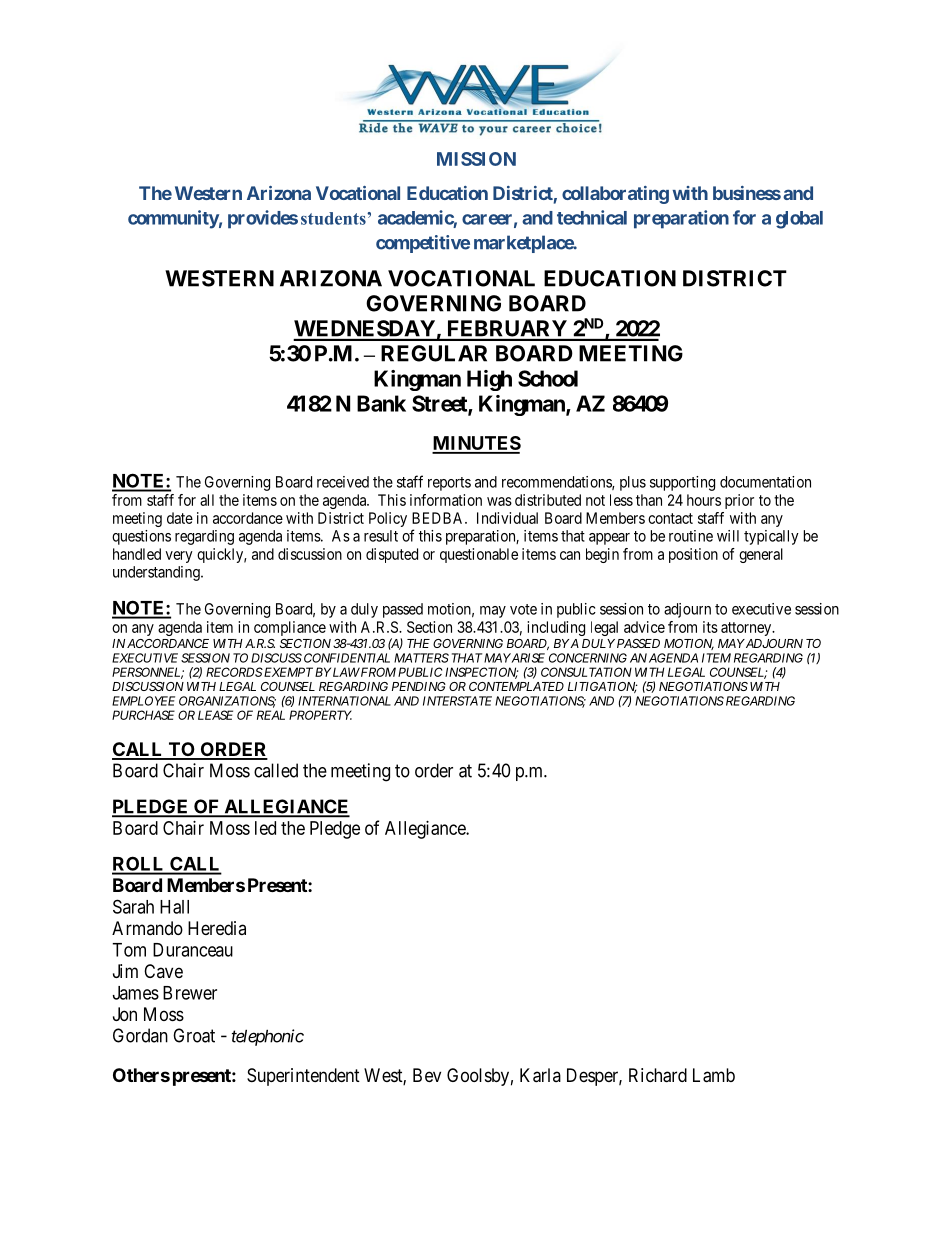 Image resolution: width=952 pixels, height=1233 pixels. I want to click on students, so click(334, 218).
